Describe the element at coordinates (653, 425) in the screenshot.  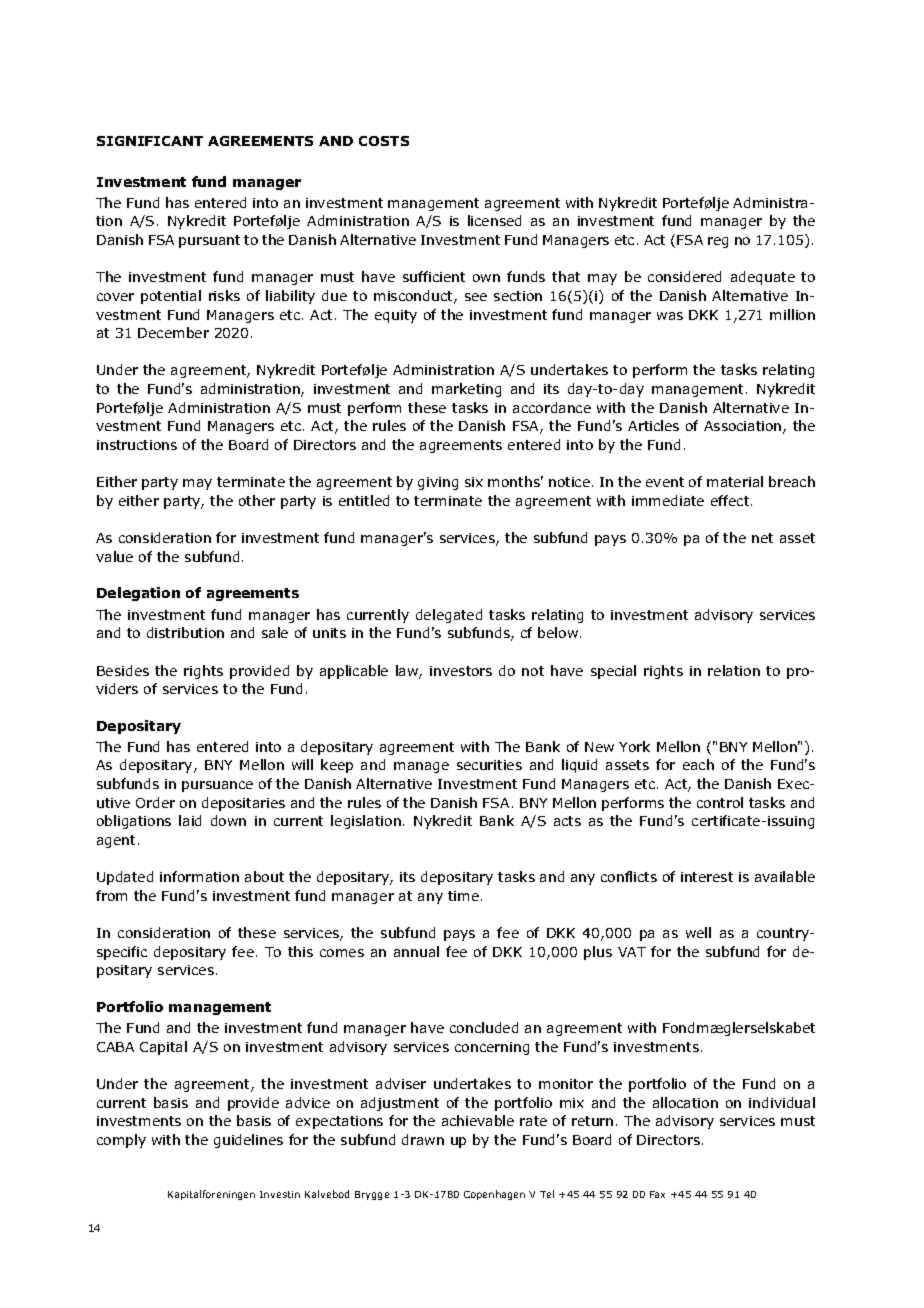
I see `Articles` at that location.
